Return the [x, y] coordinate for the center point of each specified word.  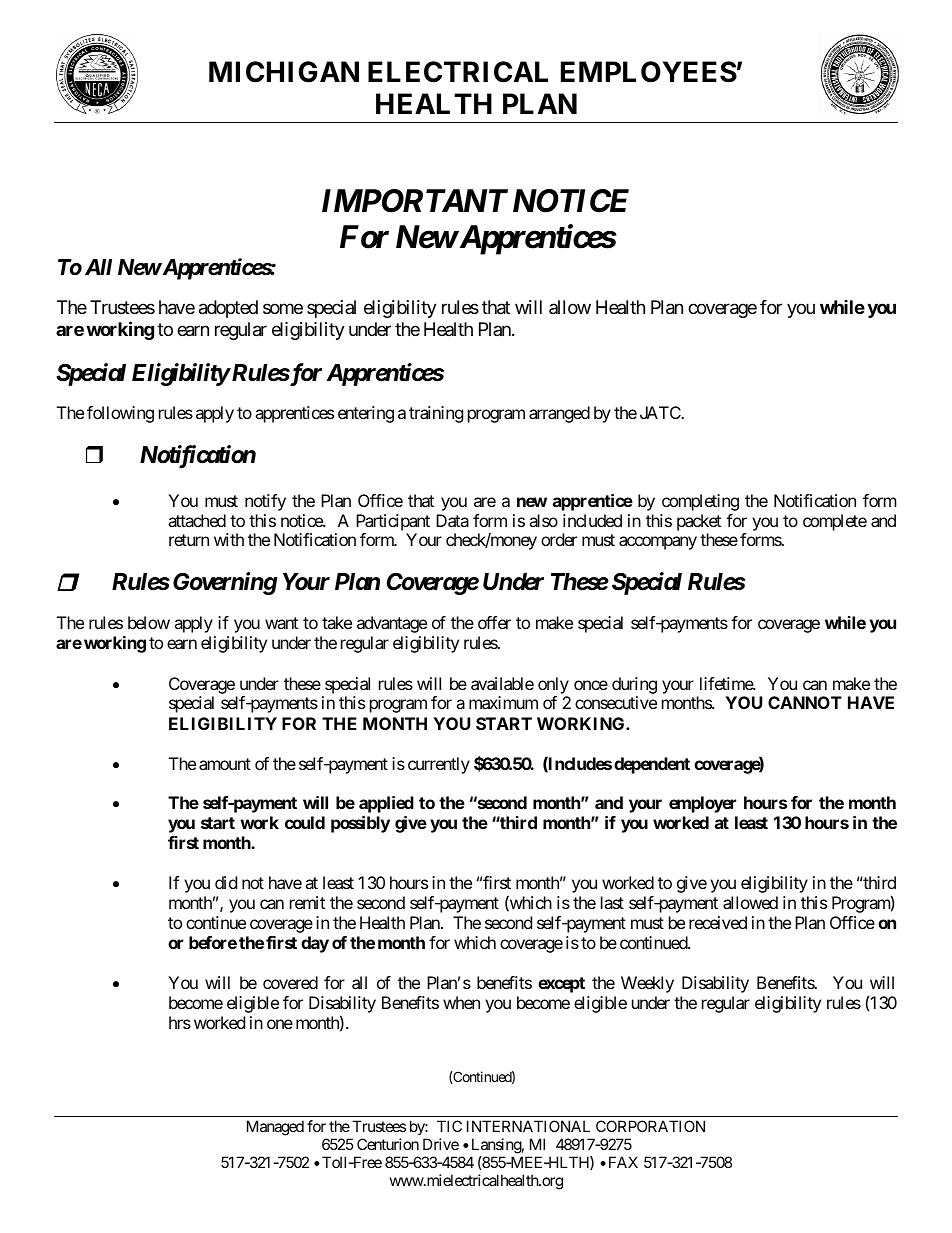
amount [225, 764]
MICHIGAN [284, 72]
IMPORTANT [415, 201]
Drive [441, 1144]
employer [702, 804]
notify [265, 502]
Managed [275, 1128]
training [436, 414]
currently [439, 765]
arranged [559, 414]
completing [700, 502]
